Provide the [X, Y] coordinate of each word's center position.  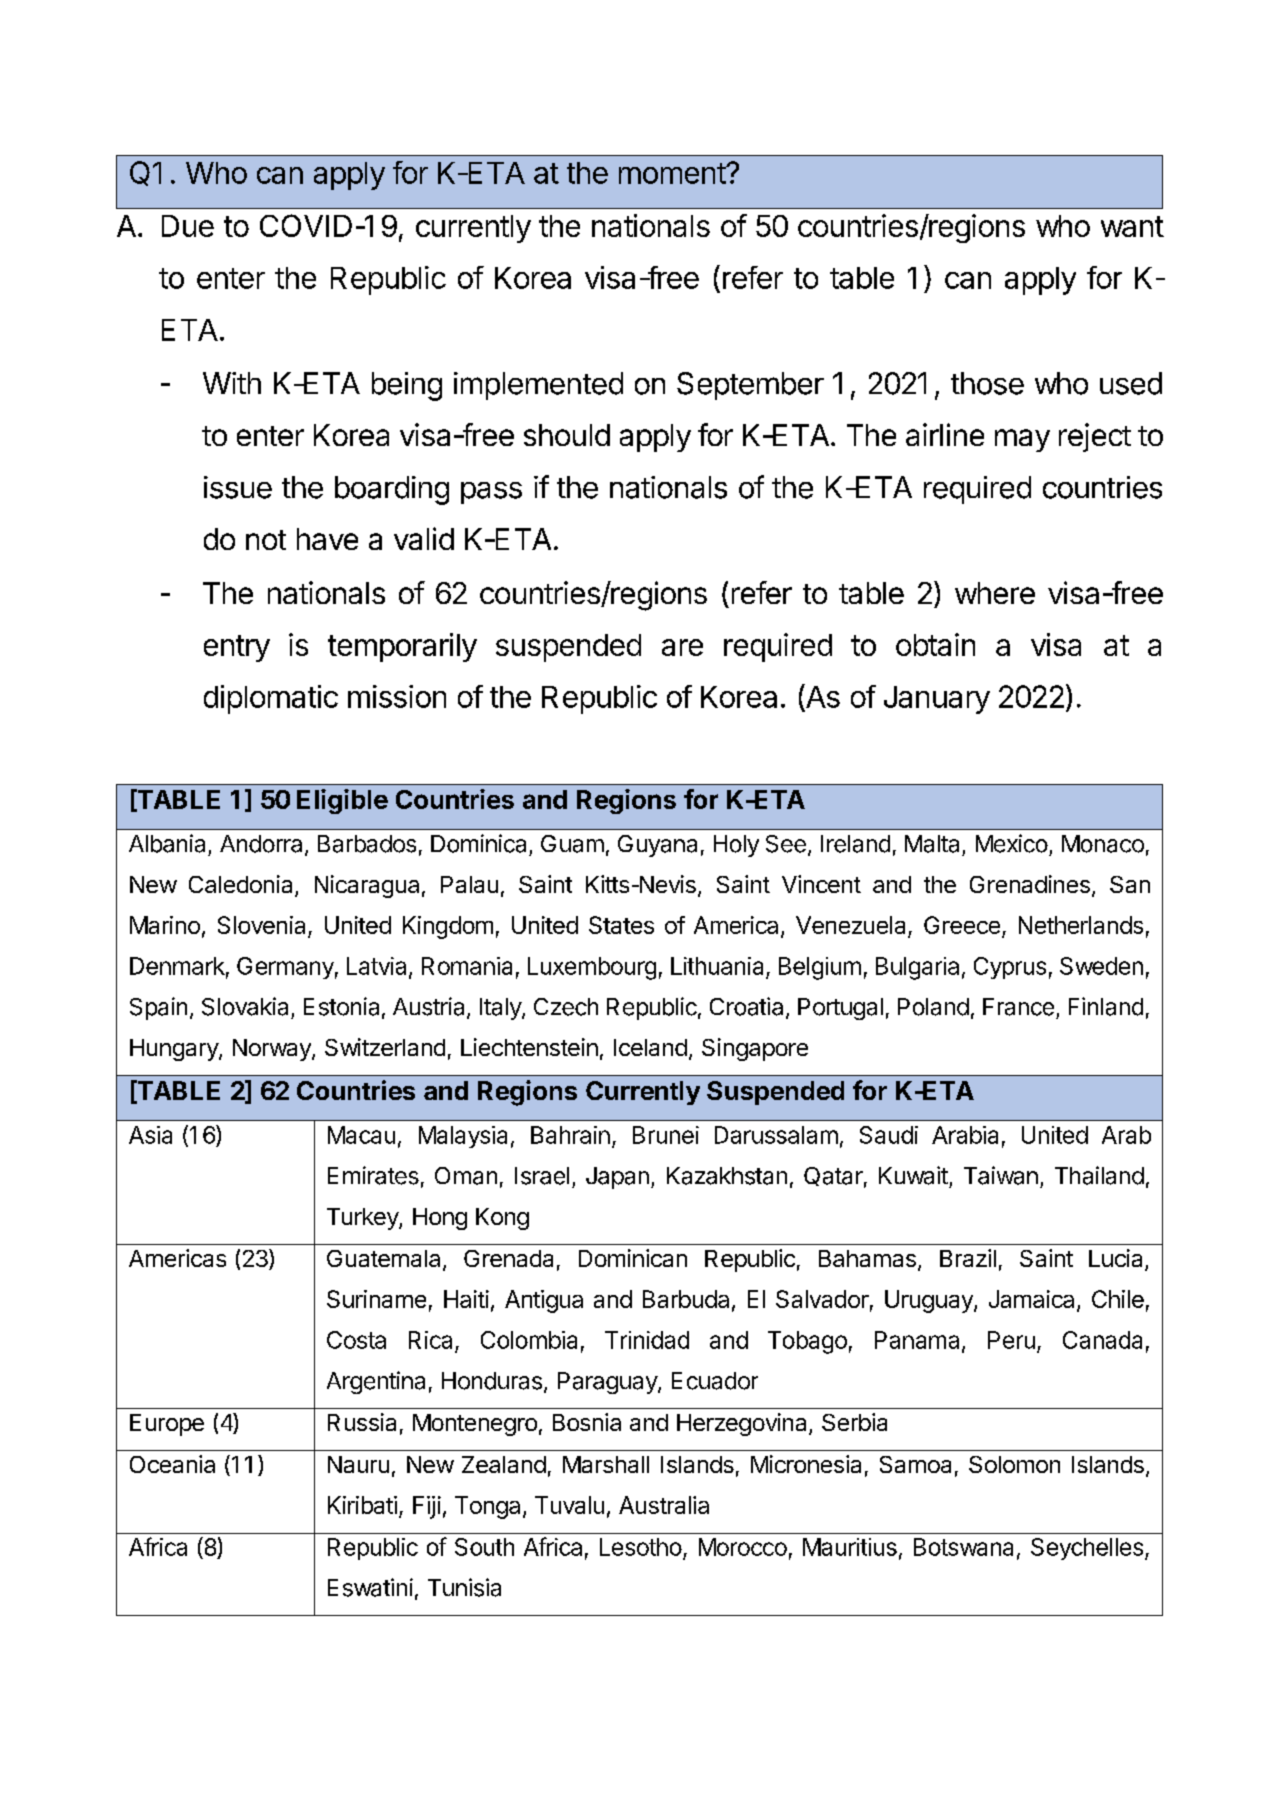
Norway [273, 1050]
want [1132, 226]
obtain [935, 644]
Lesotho [641, 1547]
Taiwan [1001, 1175]
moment [673, 173]
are [682, 647]
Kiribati [362, 1505]
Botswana [963, 1547]
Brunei [666, 1135]
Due [188, 226]
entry [237, 648]
